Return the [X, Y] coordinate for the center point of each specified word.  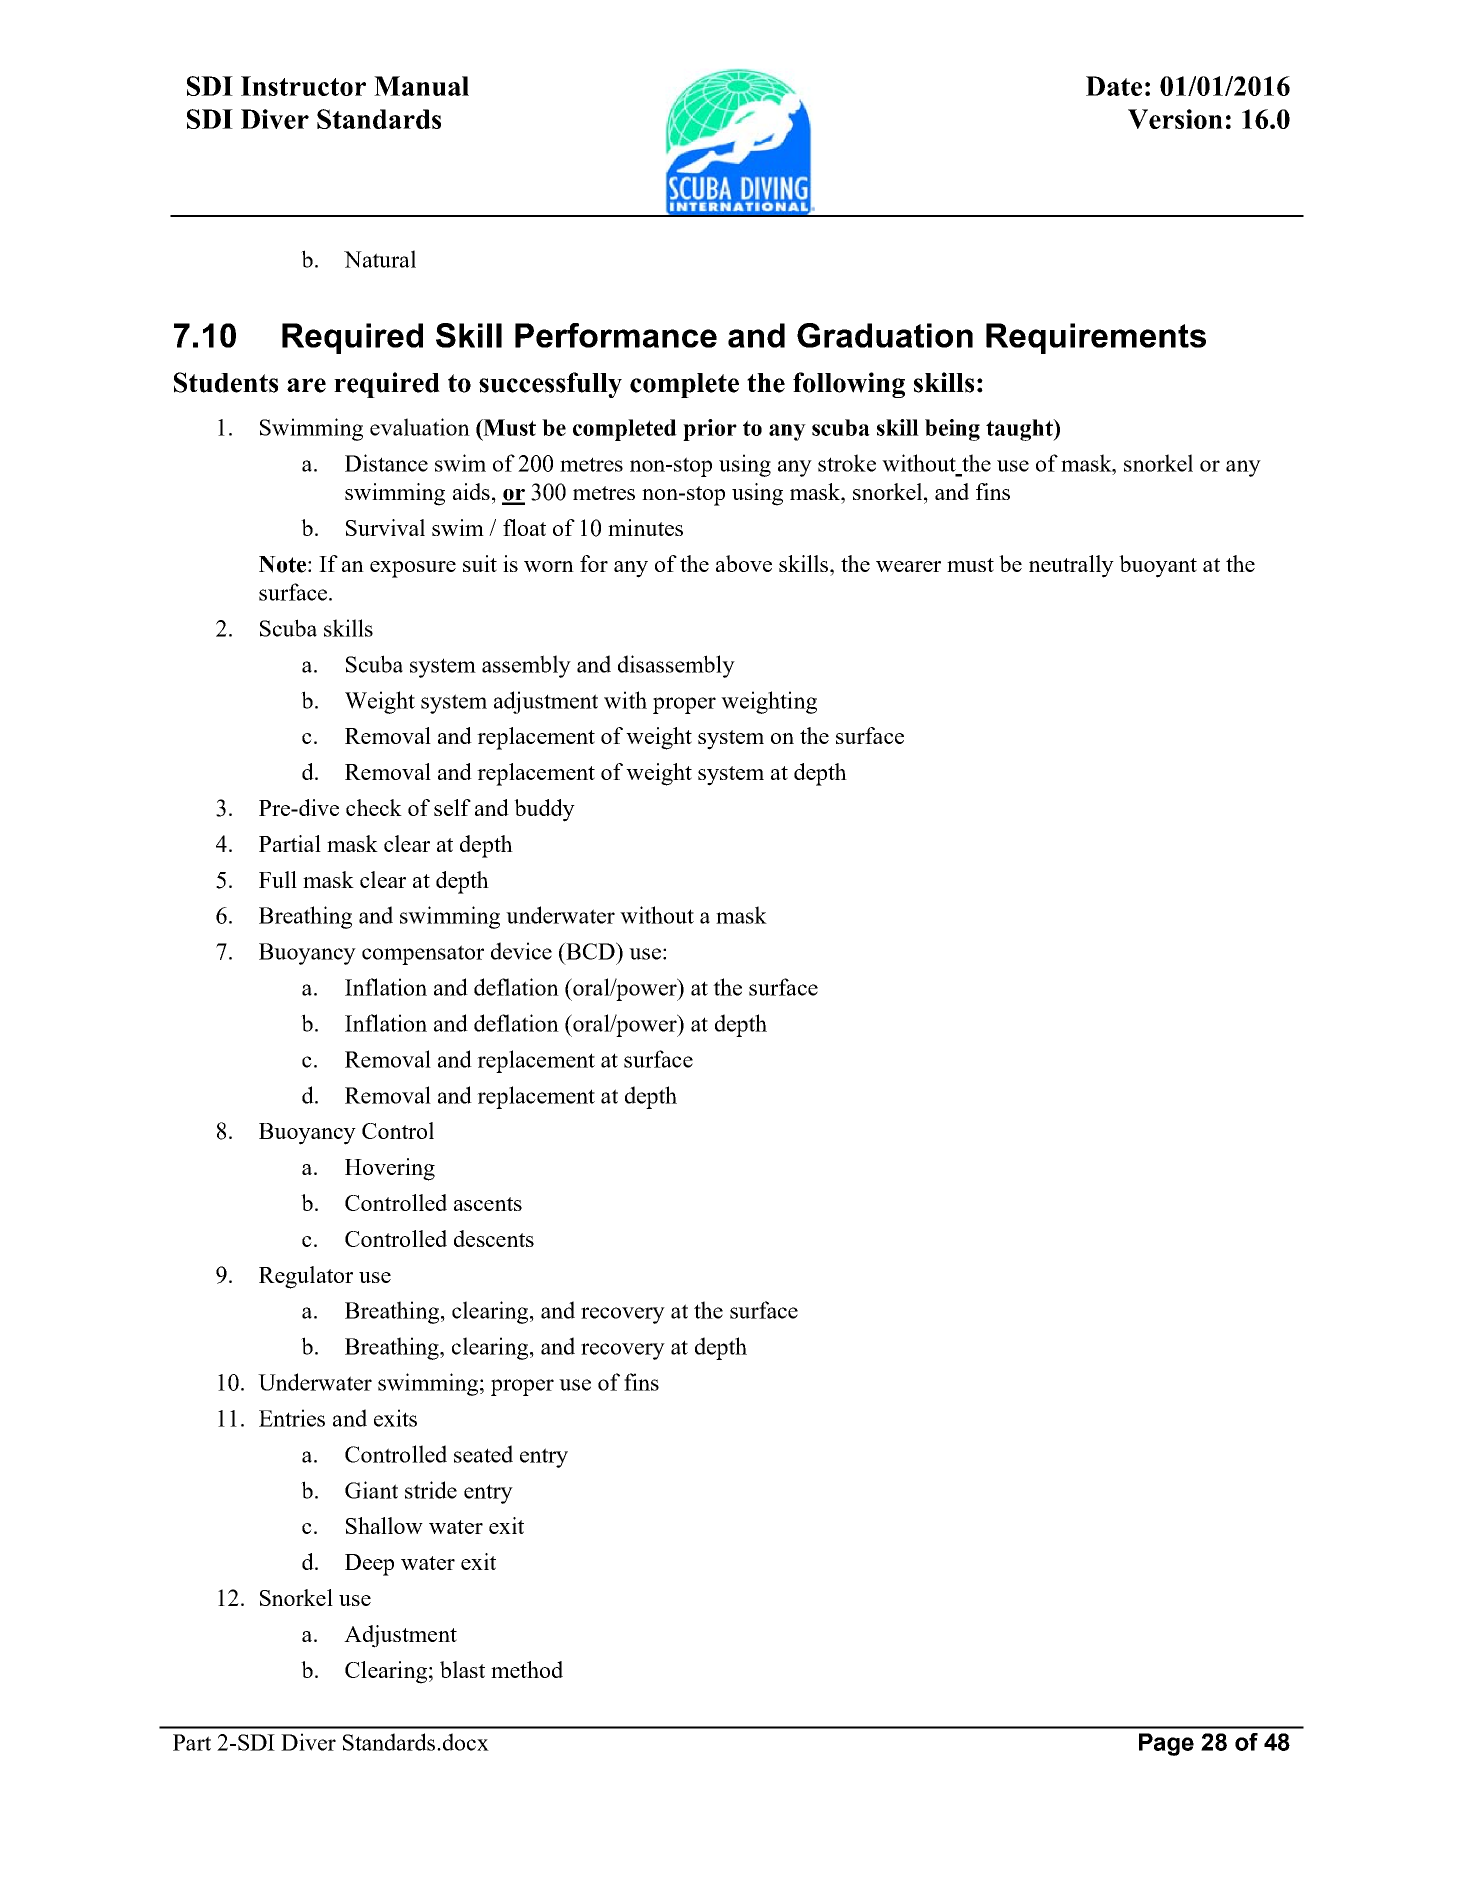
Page [1166, 1744]
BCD [590, 951]
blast [462, 1669]
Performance [616, 335]
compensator [423, 955]
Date [1114, 86]
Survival [385, 527]
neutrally [1071, 566]
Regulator [306, 1277]
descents [494, 1238]
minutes [645, 527]
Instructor [303, 86]
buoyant [1158, 566]
